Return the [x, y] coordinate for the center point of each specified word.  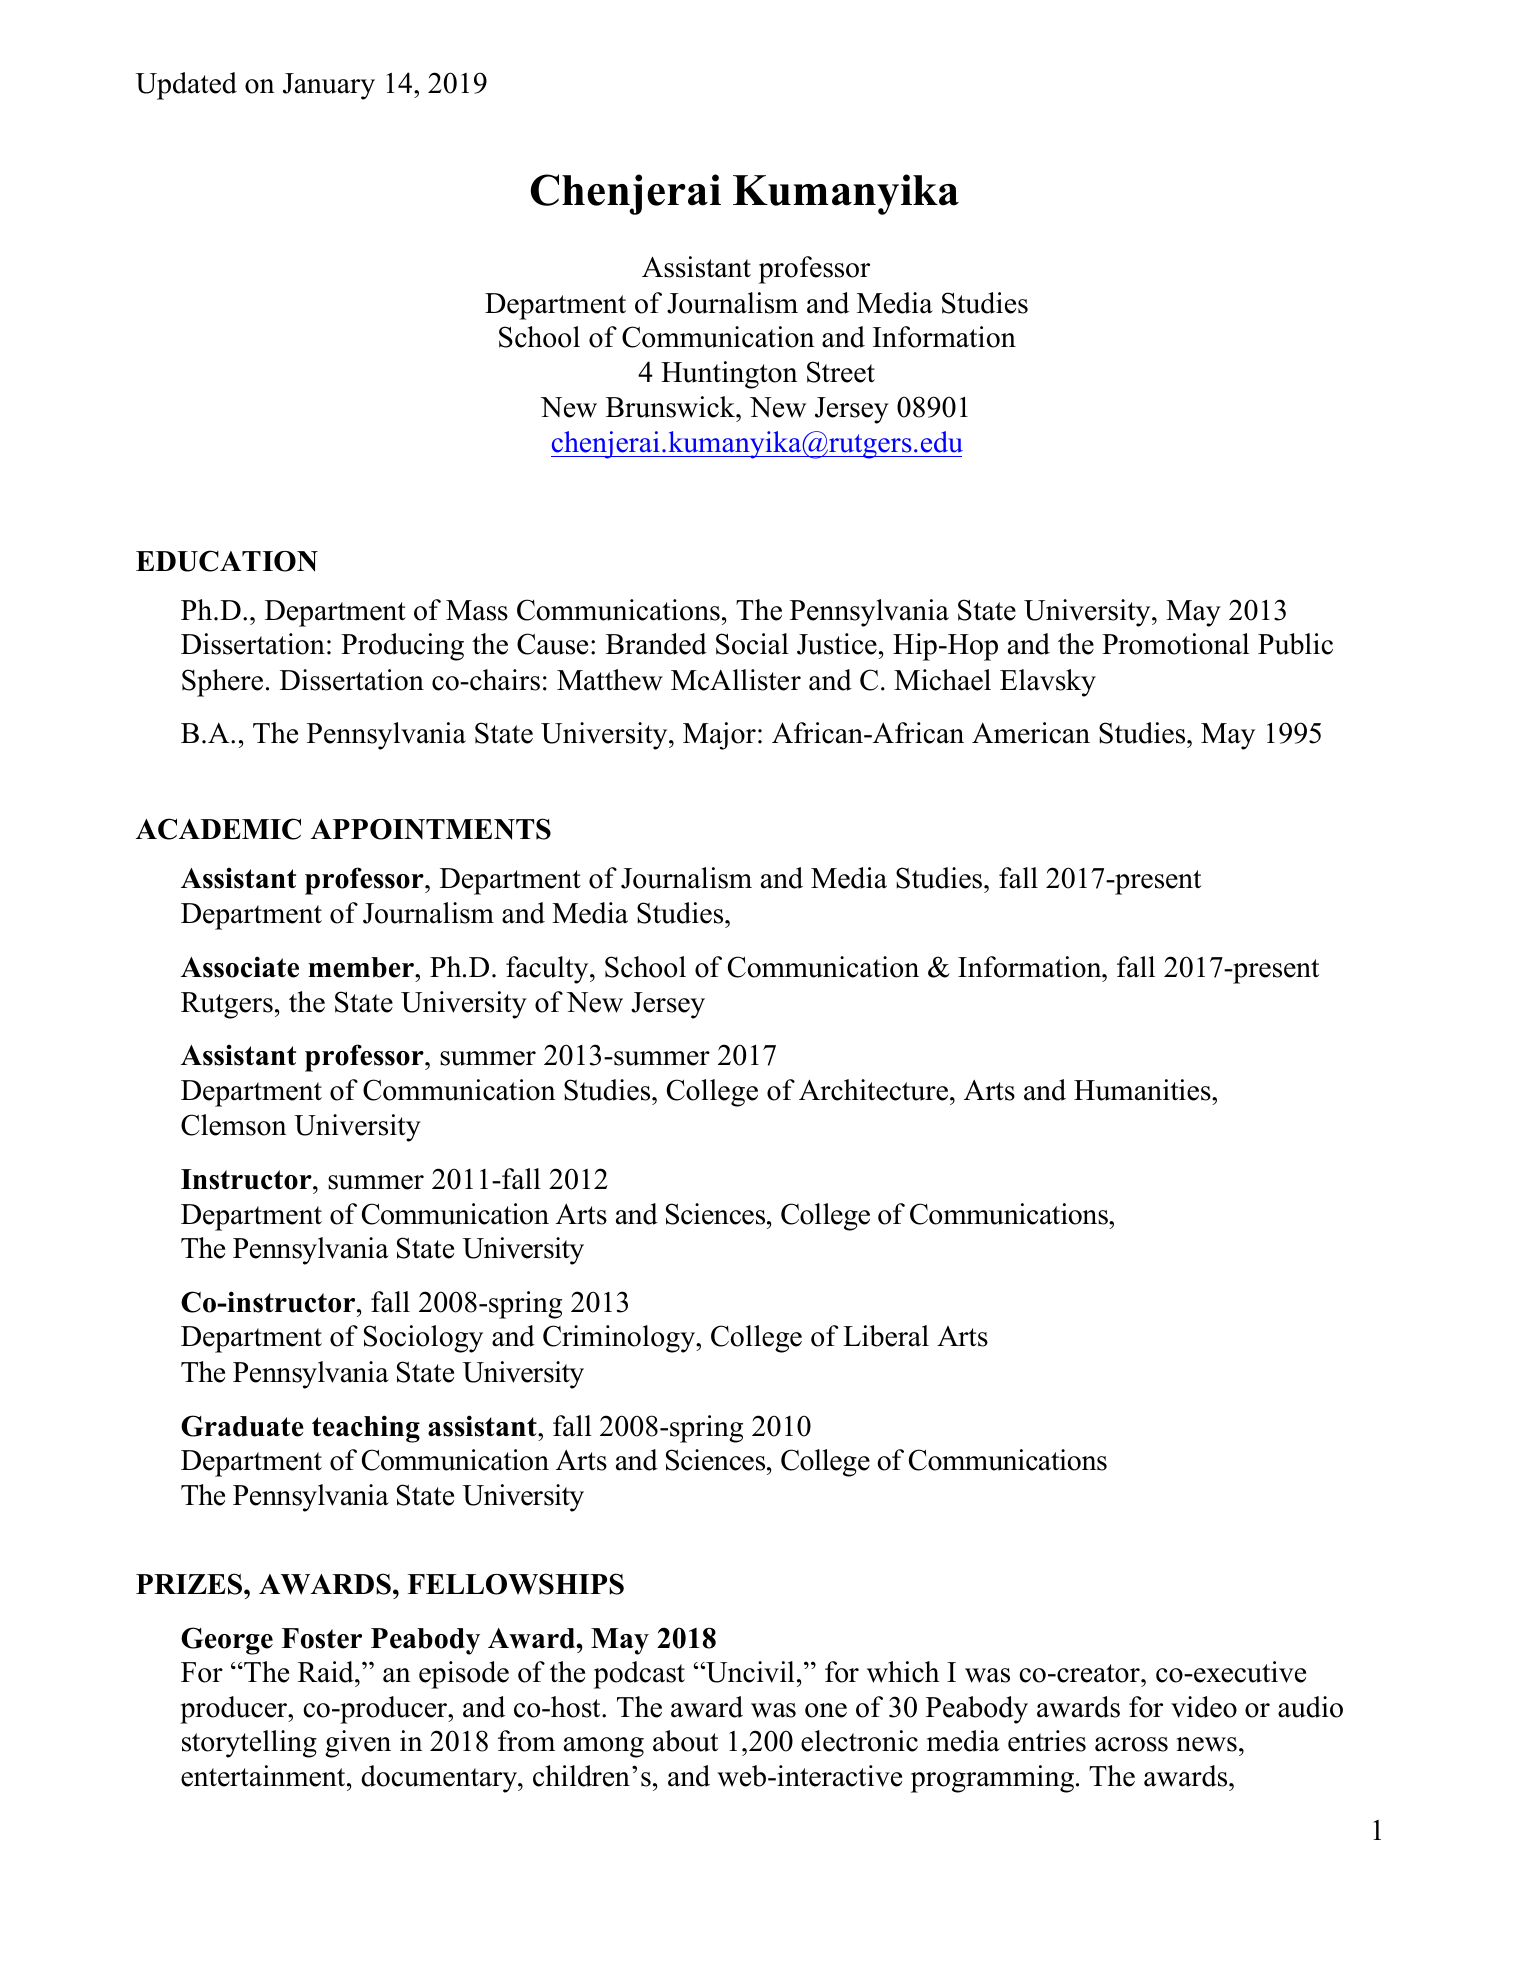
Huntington [729, 375]
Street [841, 372]
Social [752, 644]
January [329, 86]
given [358, 1744]
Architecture [873, 1090]
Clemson [234, 1125]
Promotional [1175, 644]
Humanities [1143, 1090]
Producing [402, 647]
